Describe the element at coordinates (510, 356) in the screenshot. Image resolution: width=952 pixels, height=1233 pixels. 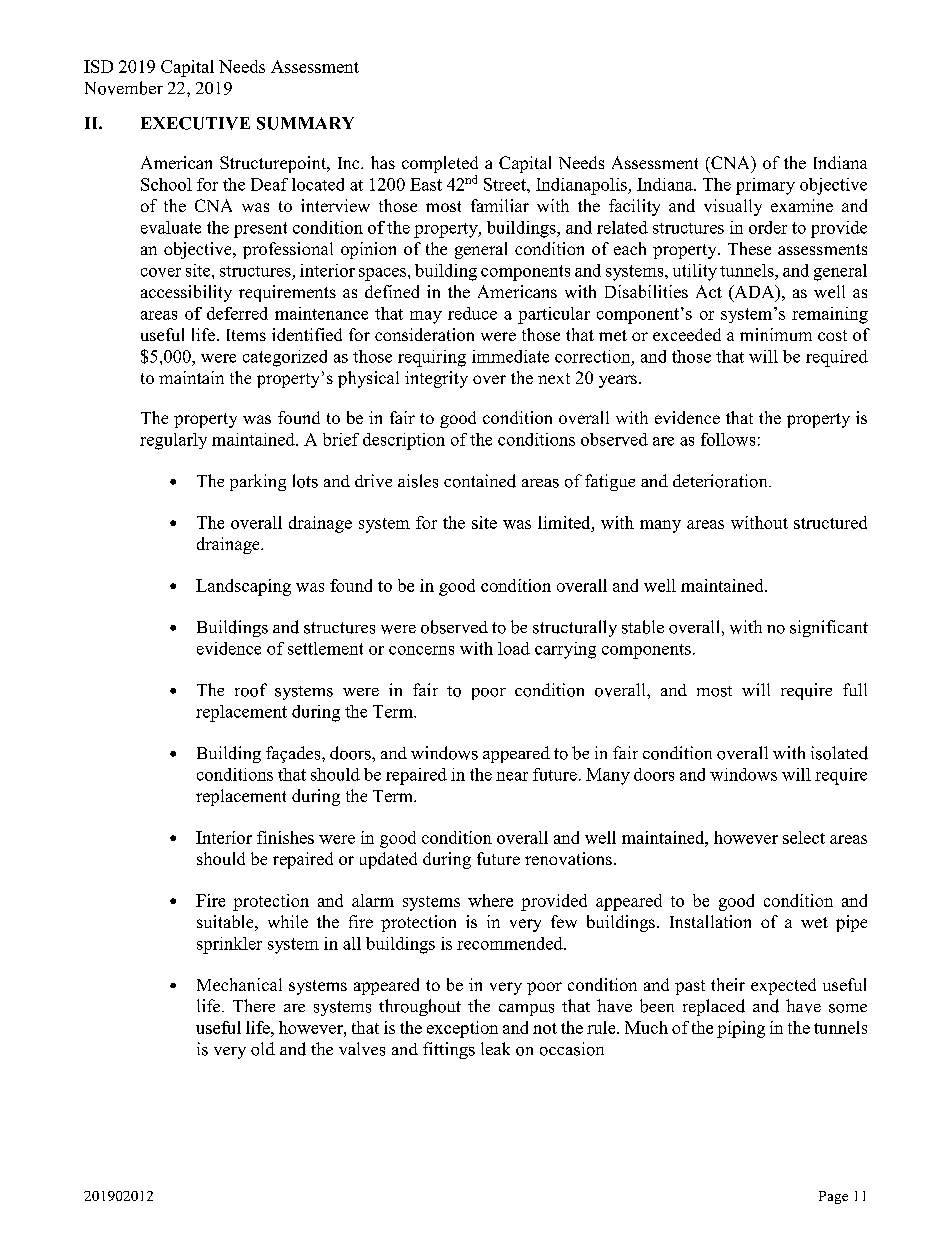
I see `immediate` at that location.
